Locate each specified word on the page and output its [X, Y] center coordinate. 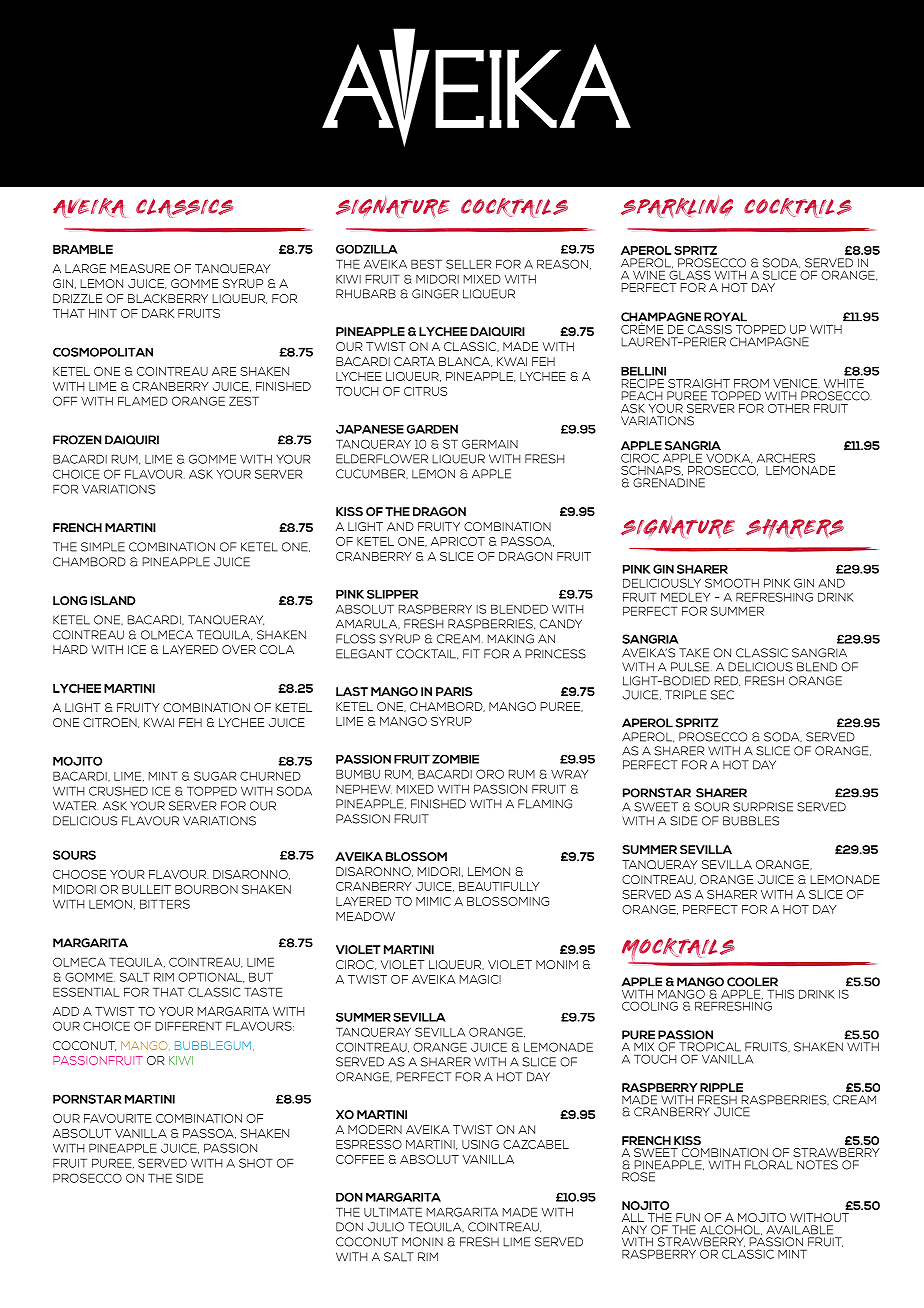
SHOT [256, 1163]
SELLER [468, 264]
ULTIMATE [393, 1212]
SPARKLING [677, 206]
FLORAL [769, 1165]
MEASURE [140, 268]
